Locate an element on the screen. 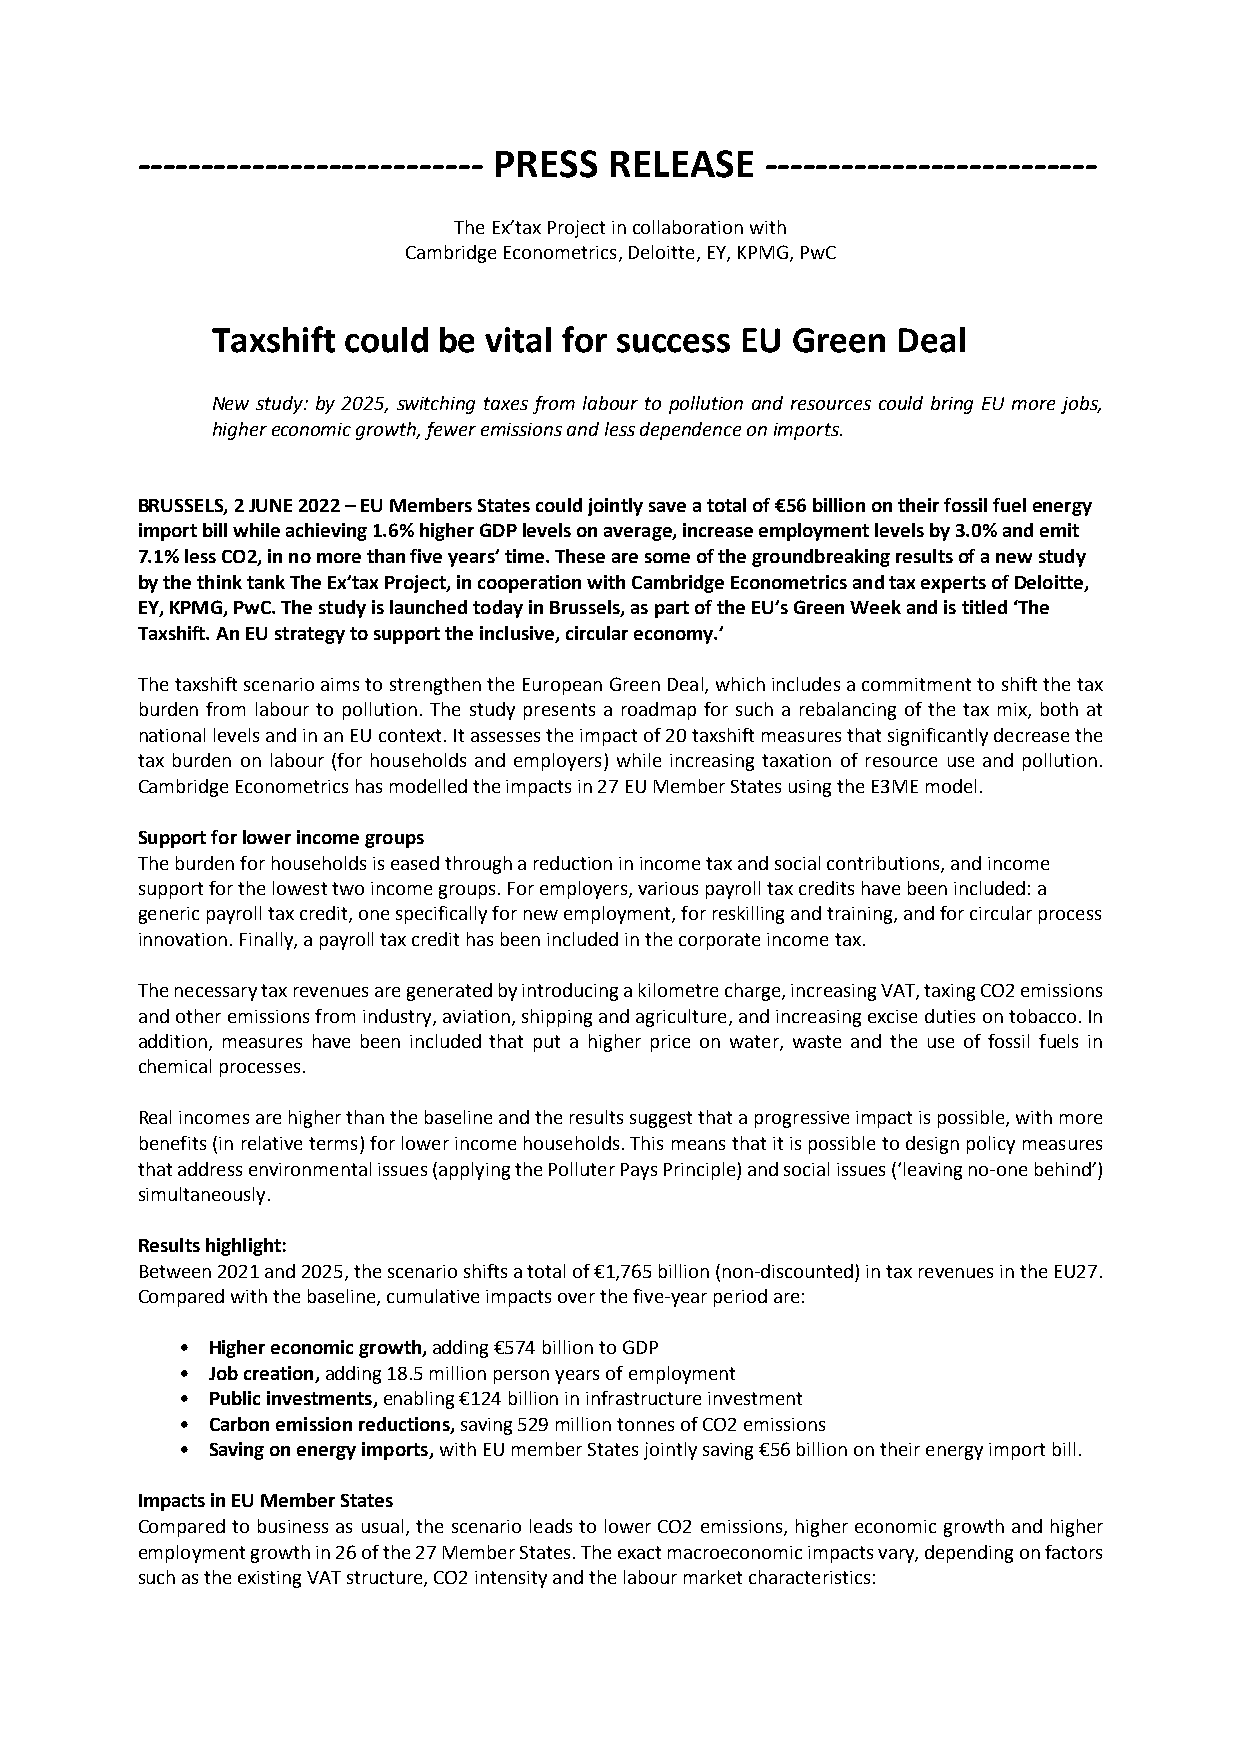 The height and width of the screenshot is (1760, 1245). PRESS is located at coordinates (546, 164).
